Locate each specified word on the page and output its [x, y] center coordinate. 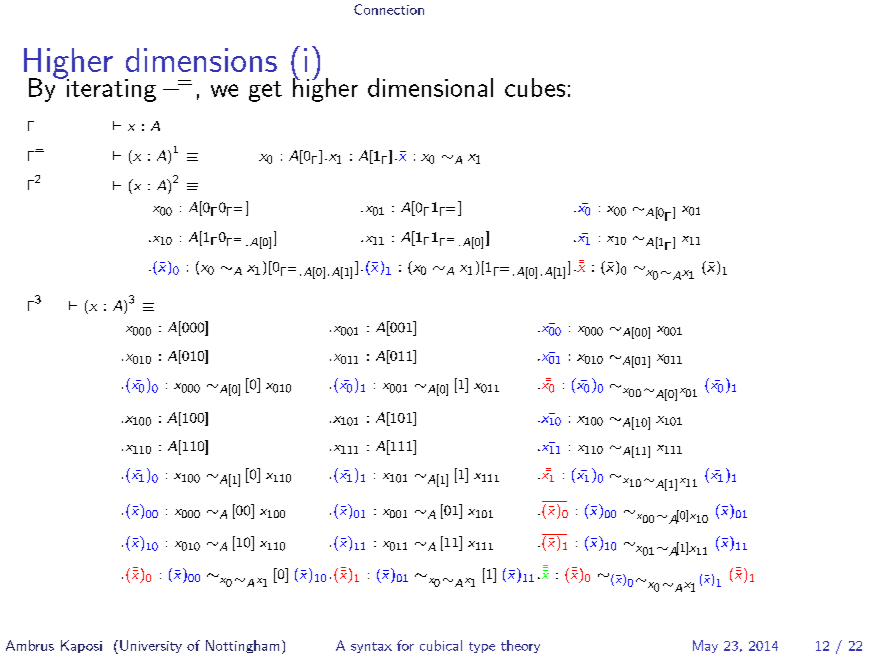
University [151, 646]
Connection [389, 9]
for [405, 645]
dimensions [201, 60]
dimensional [430, 87]
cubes [535, 87]
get [265, 91]
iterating [110, 89]
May [705, 646]
